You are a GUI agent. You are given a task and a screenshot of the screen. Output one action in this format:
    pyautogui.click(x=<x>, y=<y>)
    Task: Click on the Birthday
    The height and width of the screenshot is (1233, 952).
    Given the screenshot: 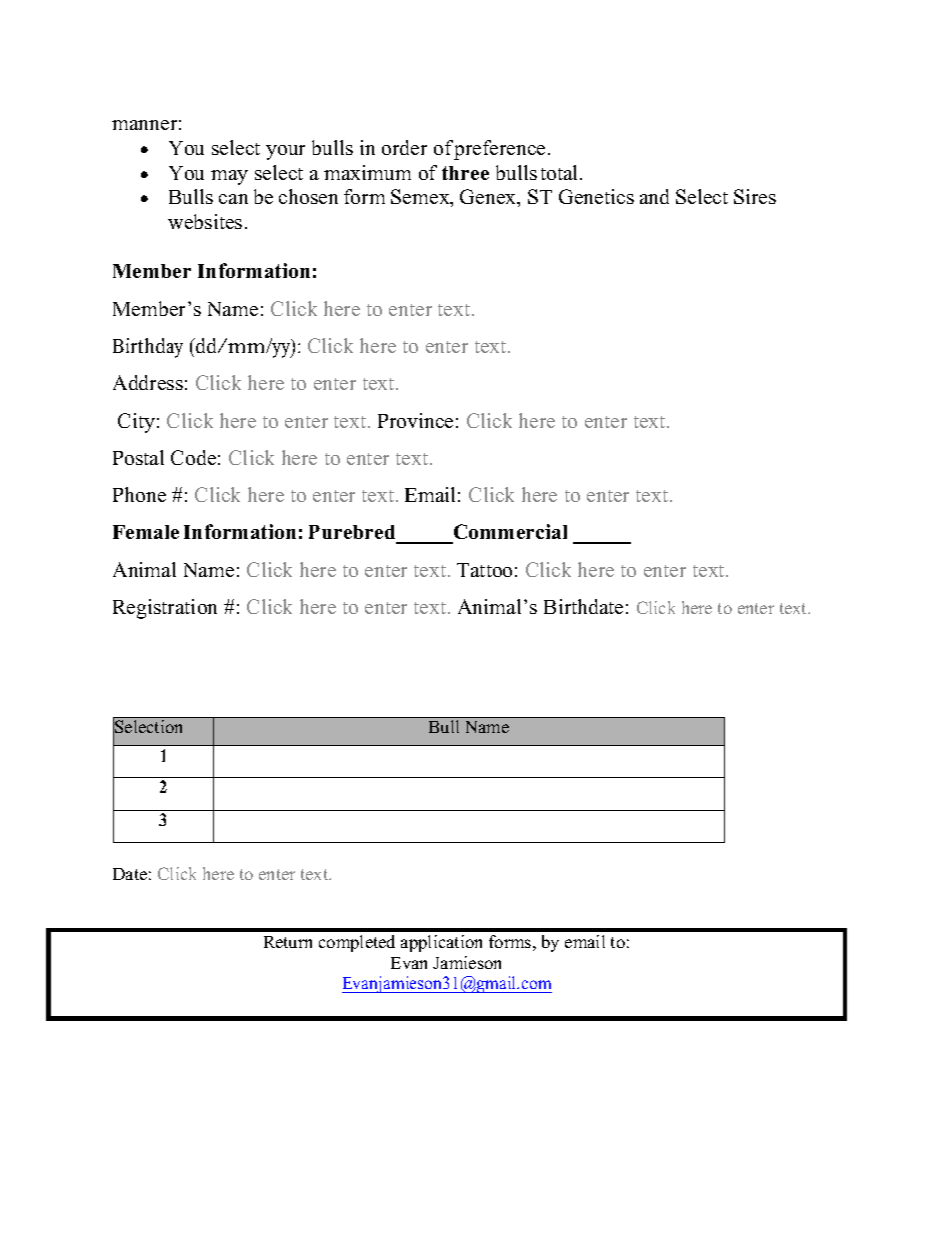 What is the action you would take?
    pyautogui.click(x=148, y=348)
